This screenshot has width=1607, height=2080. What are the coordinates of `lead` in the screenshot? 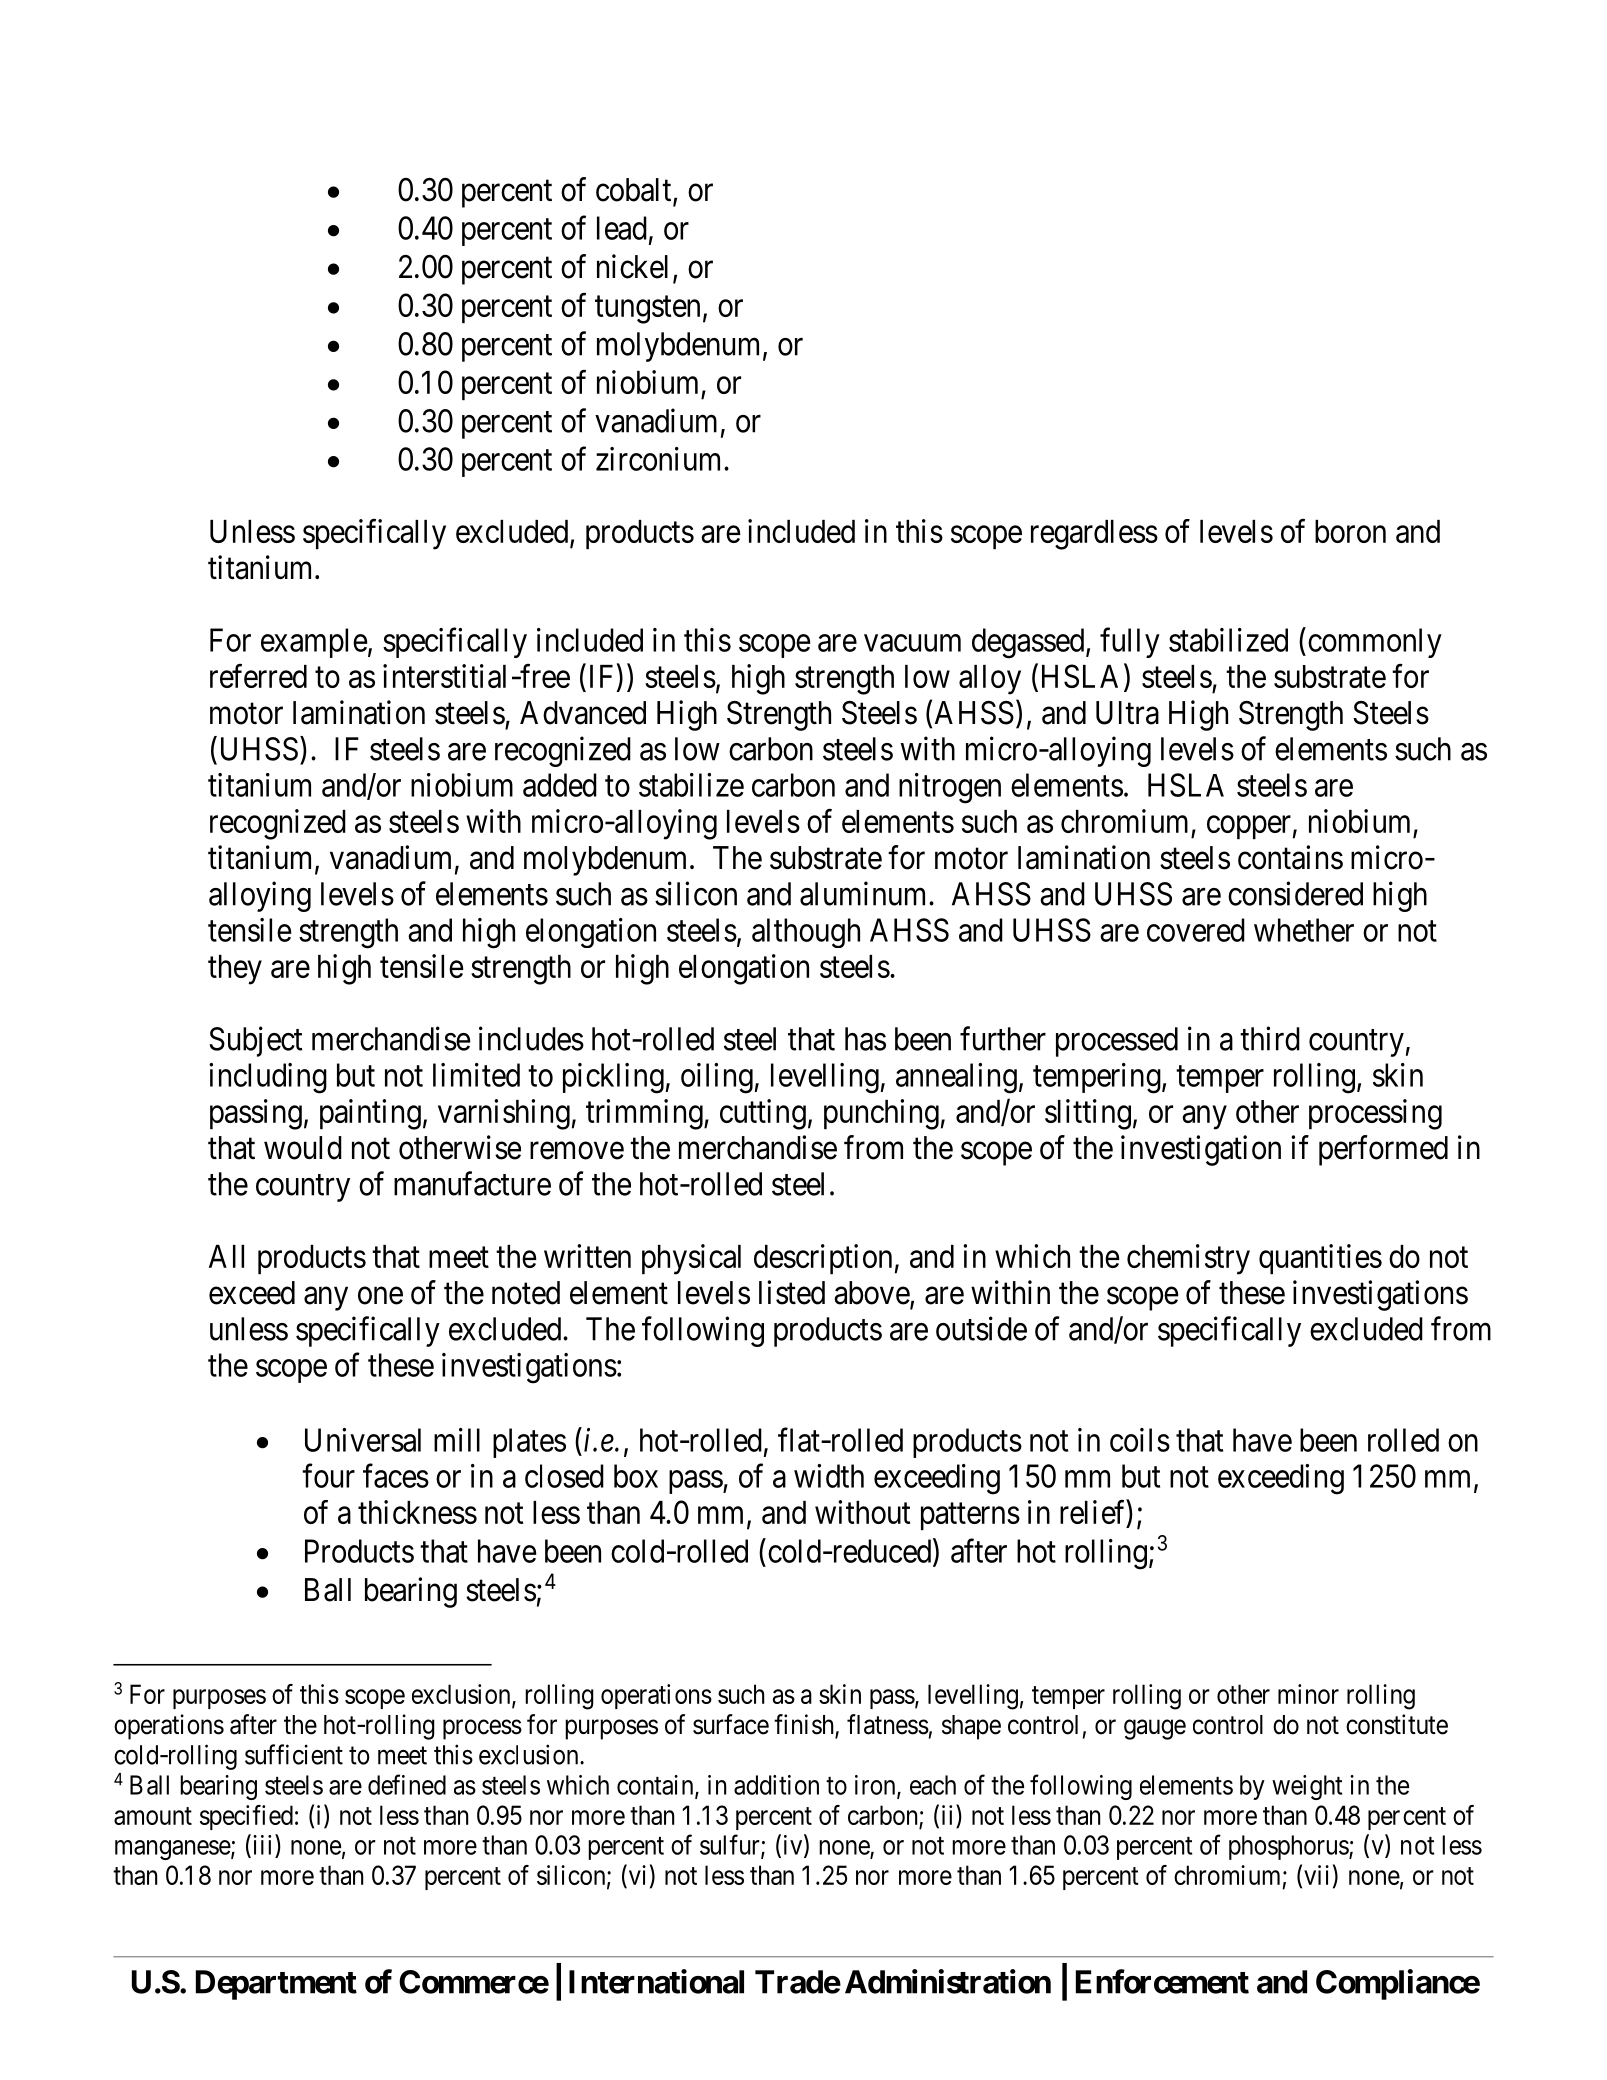 It's located at (622, 228).
